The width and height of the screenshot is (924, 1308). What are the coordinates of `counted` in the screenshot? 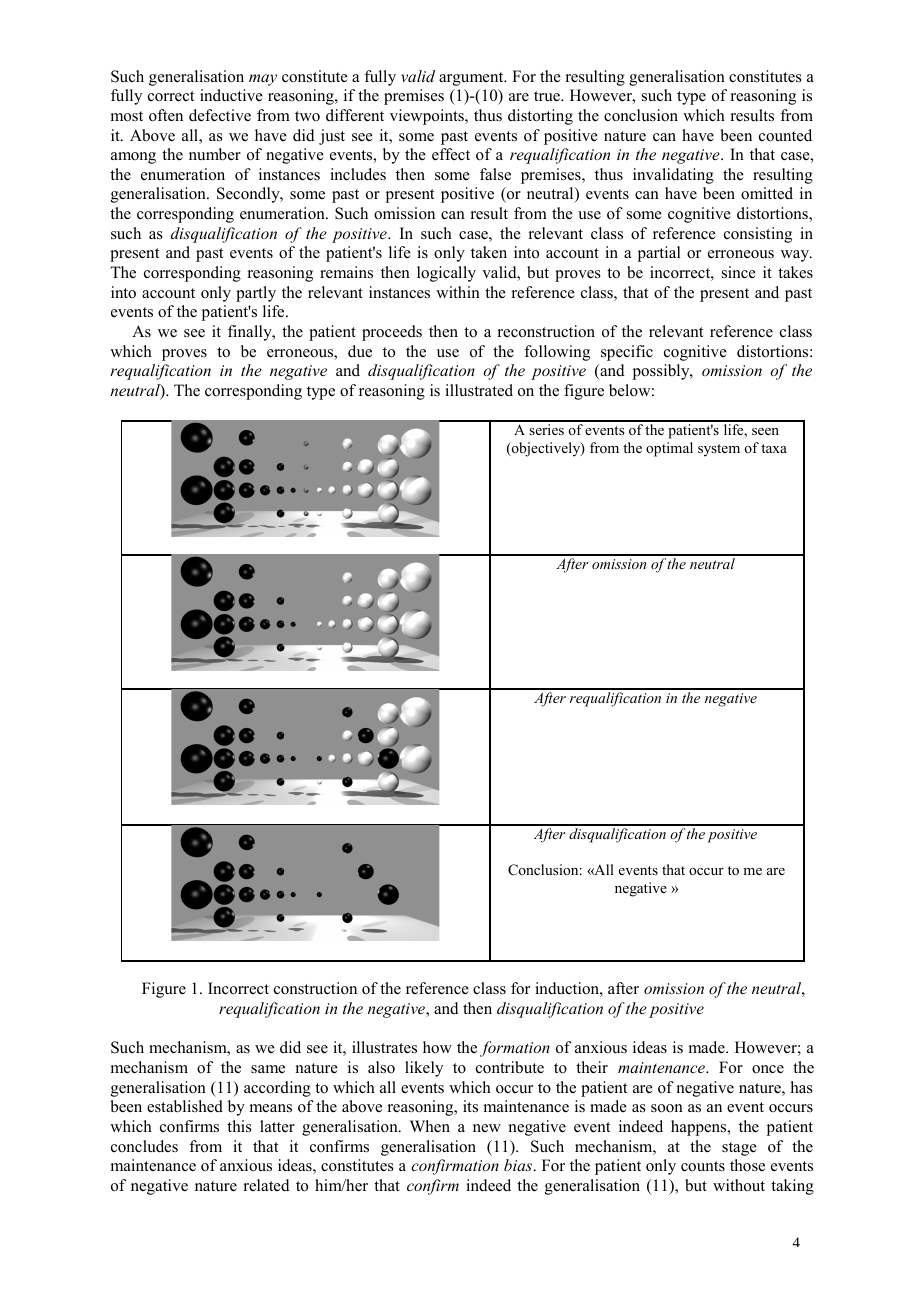 It's located at (785, 135).
